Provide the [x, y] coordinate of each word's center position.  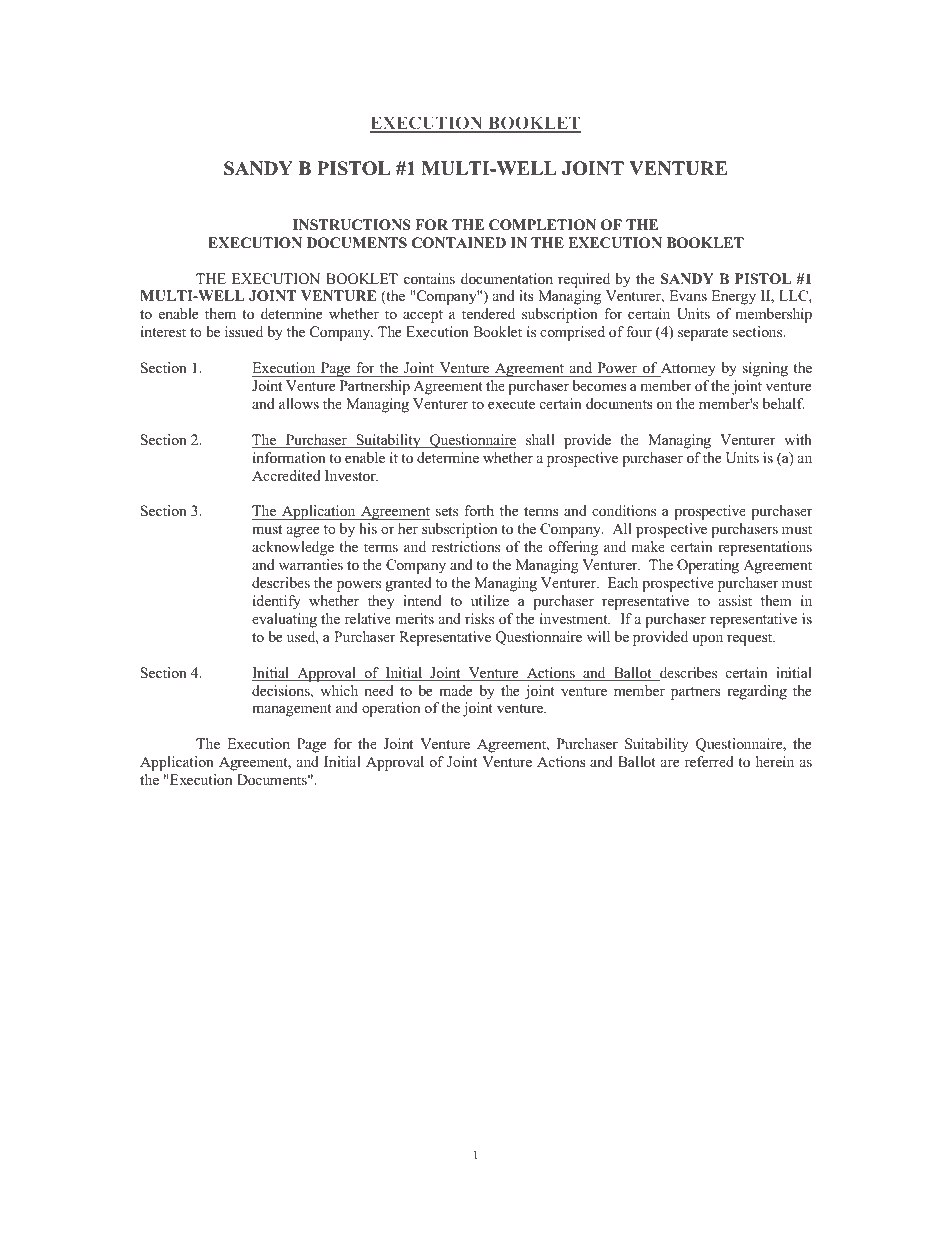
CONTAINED [459, 243]
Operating [708, 566]
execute [511, 404]
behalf [784, 403]
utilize [490, 600]
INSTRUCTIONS [352, 225]
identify [277, 602]
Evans [688, 295]
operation [391, 709]
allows [299, 403]
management [292, 710]
